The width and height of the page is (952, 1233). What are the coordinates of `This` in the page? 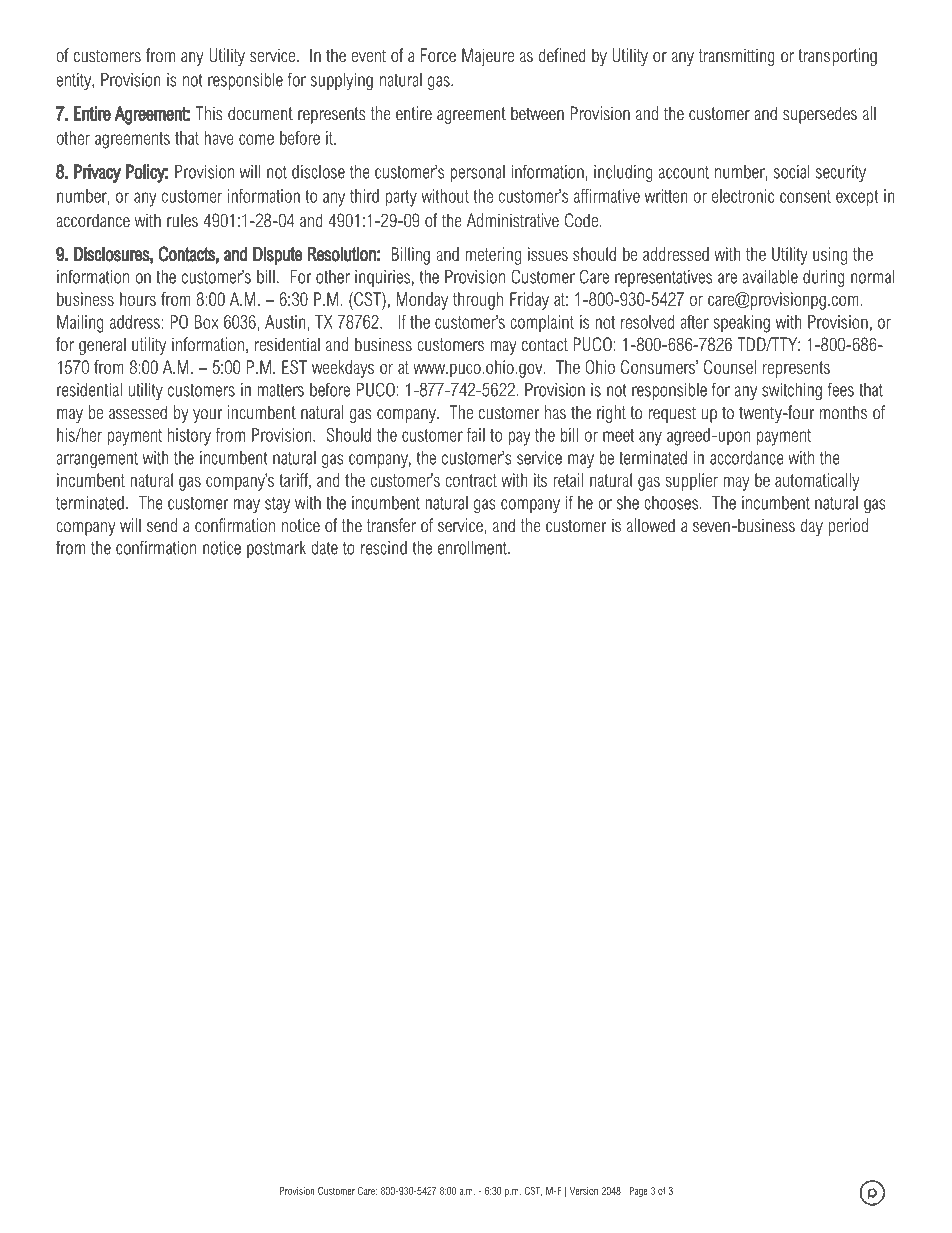 It's located at (209, 113).
